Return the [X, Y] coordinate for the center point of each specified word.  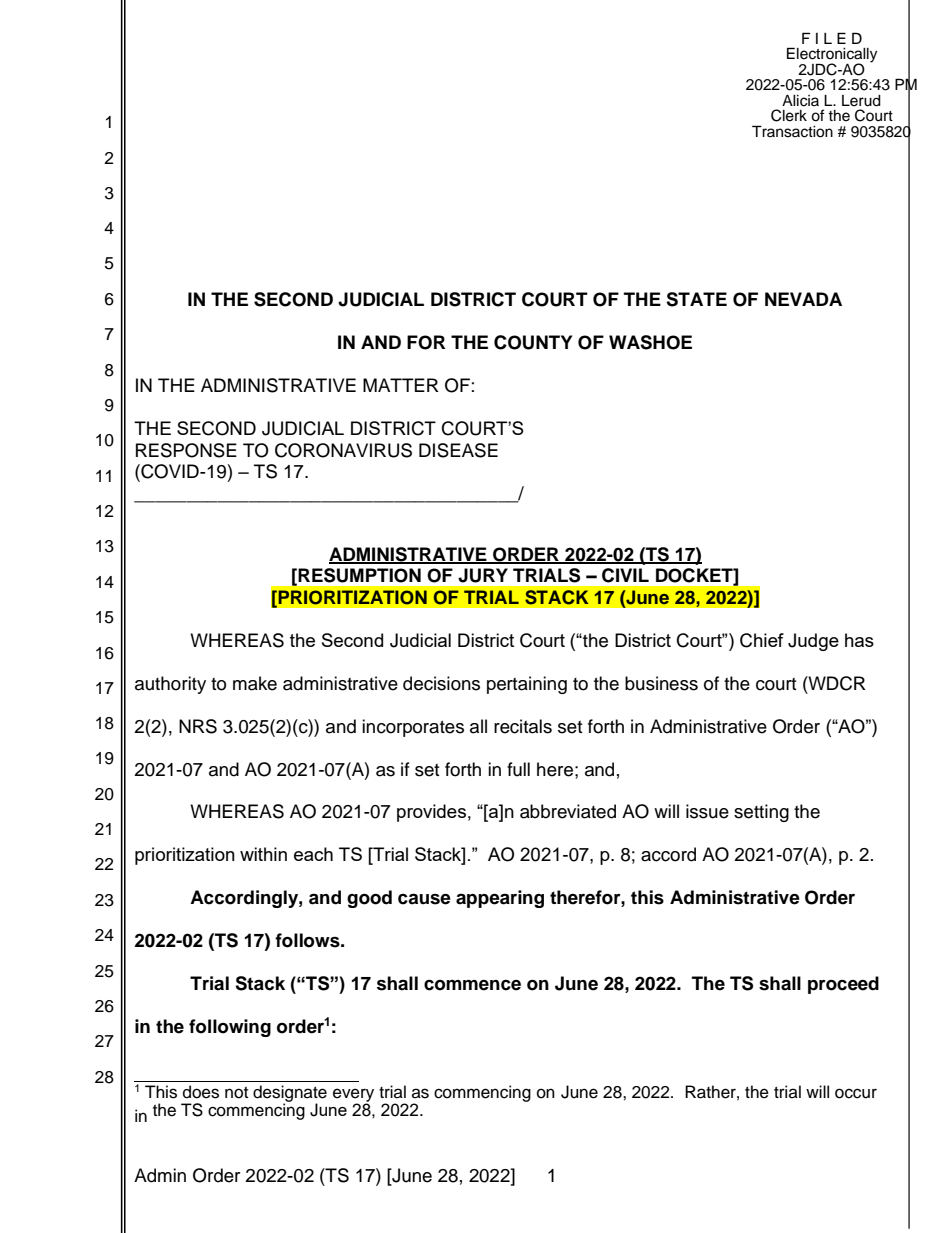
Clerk [789, 115]
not [236, 1093]
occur [856, 1093]
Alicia [800, 101]
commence [472, 985]
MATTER [401, 385]
